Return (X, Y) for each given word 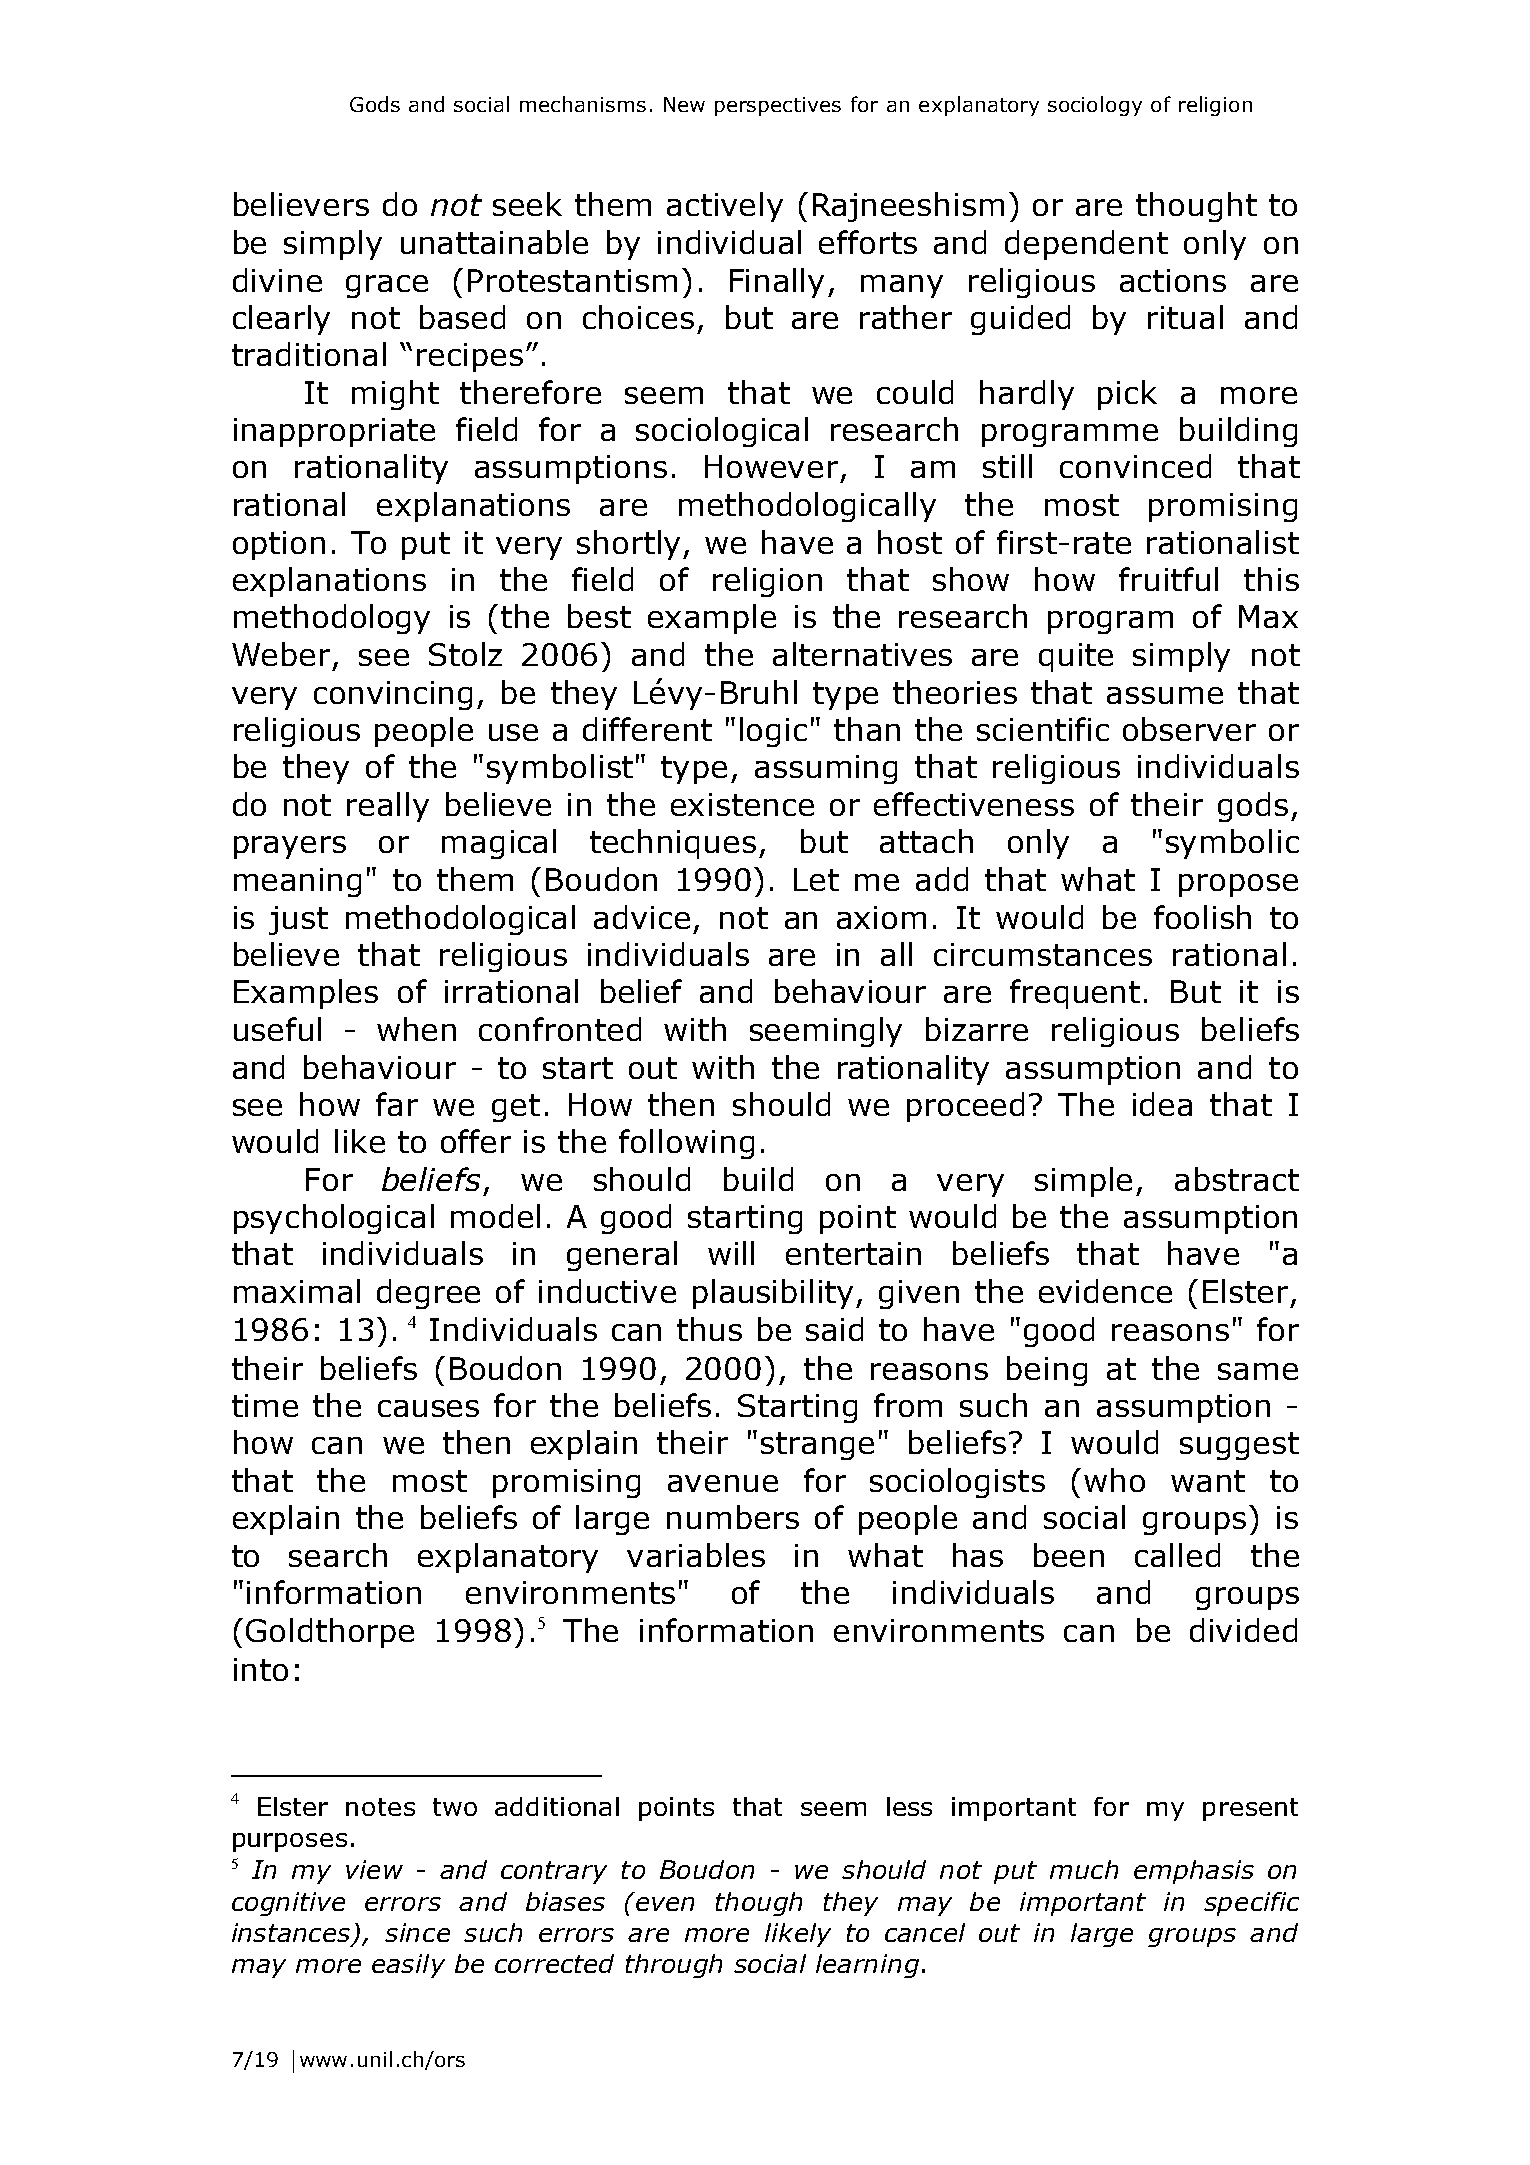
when (416, 1029)
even (665, 1904)
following (686, 1144)
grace (387, 286)
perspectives (778, 106)
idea (1162, 1104)
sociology (1095, 106)
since (417, 1932)
